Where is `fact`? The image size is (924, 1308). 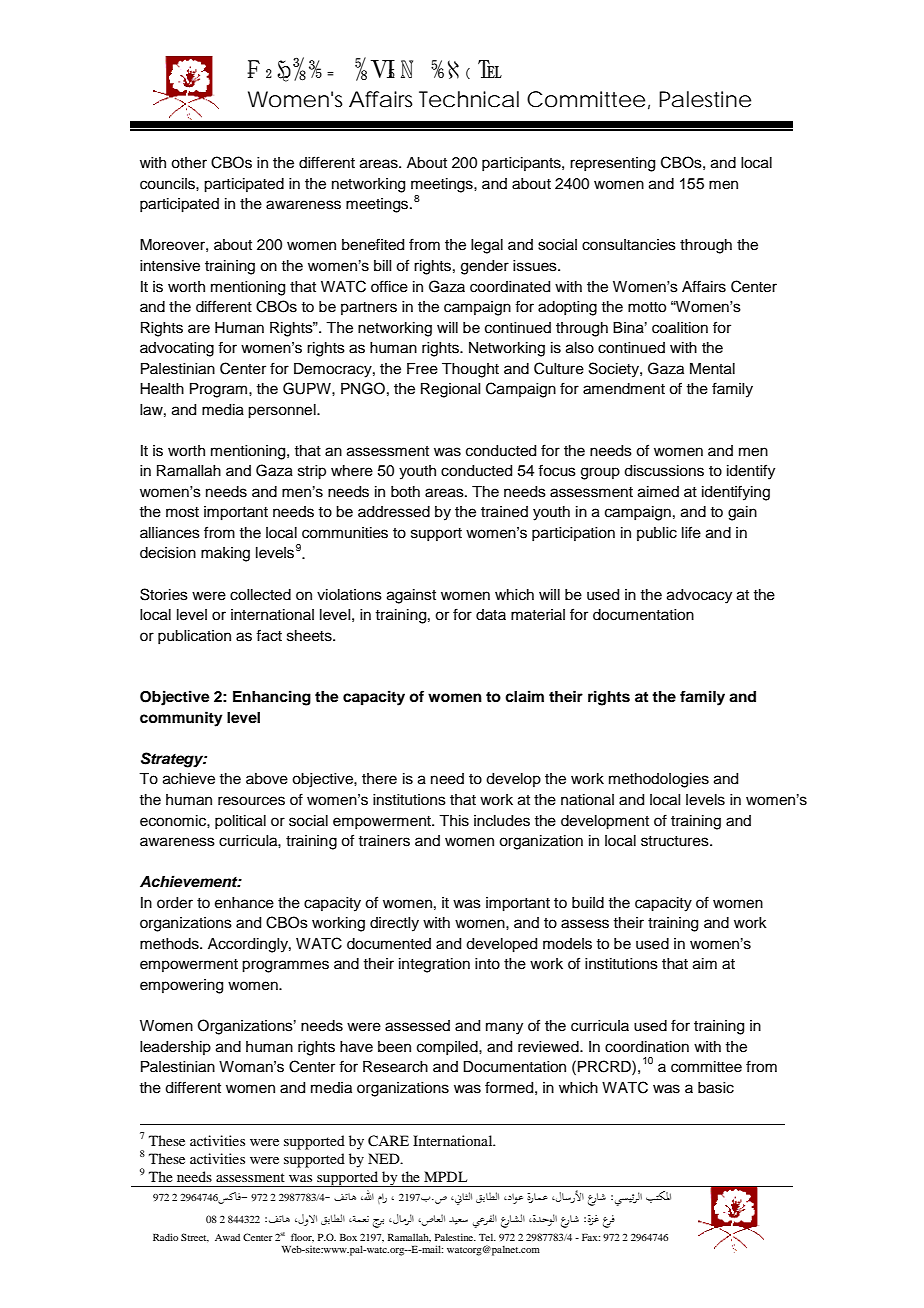
fact is located at coordinates (269, 635).
